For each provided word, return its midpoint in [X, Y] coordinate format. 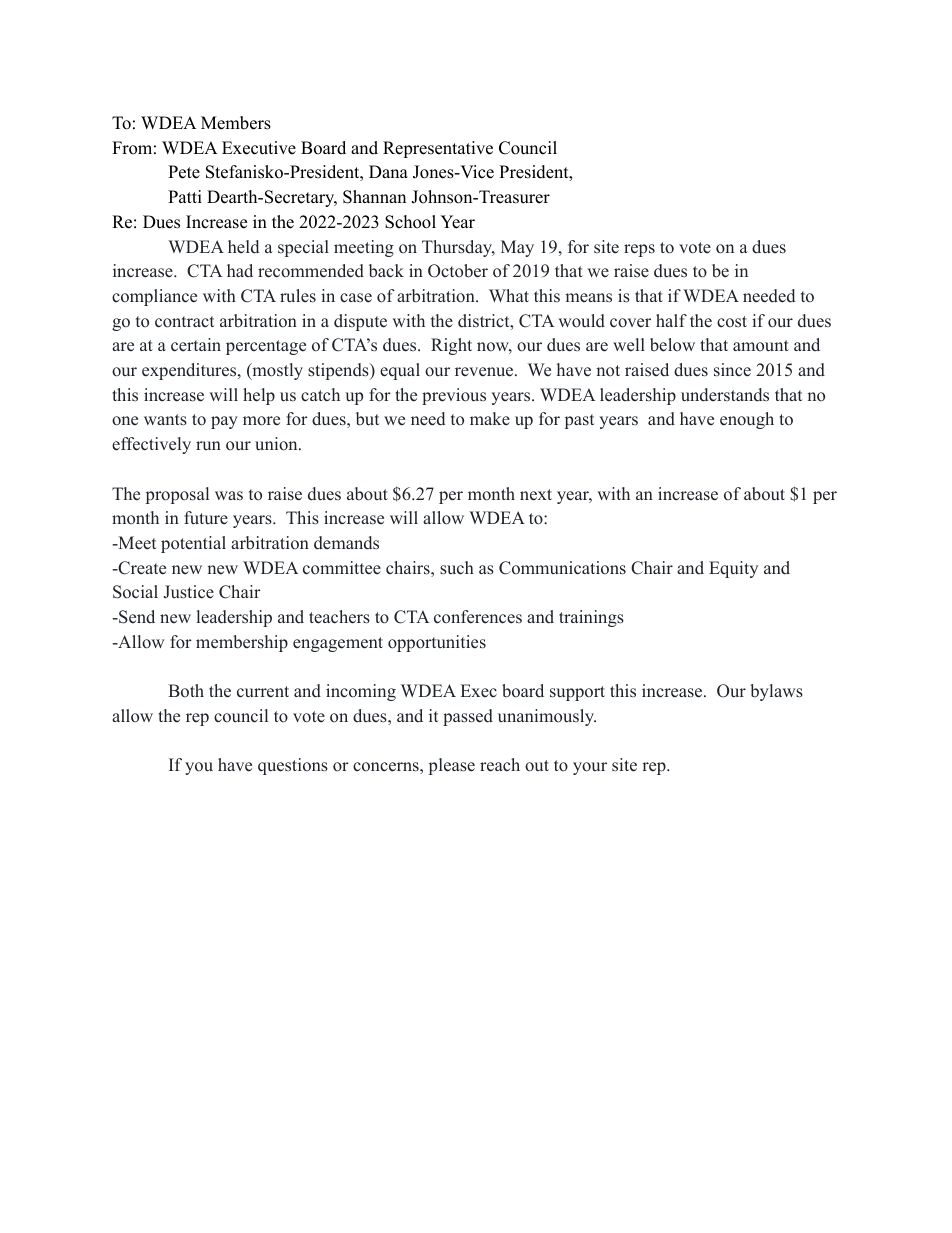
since [732, 370]
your [590, 768]
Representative [438, 149]
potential [193, 544]
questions [293, 766]
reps [639, 250]
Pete [184, 172]
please [452, 766]
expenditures [190, 371]
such [457, 568]
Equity [733, 569]
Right [451, 346]
